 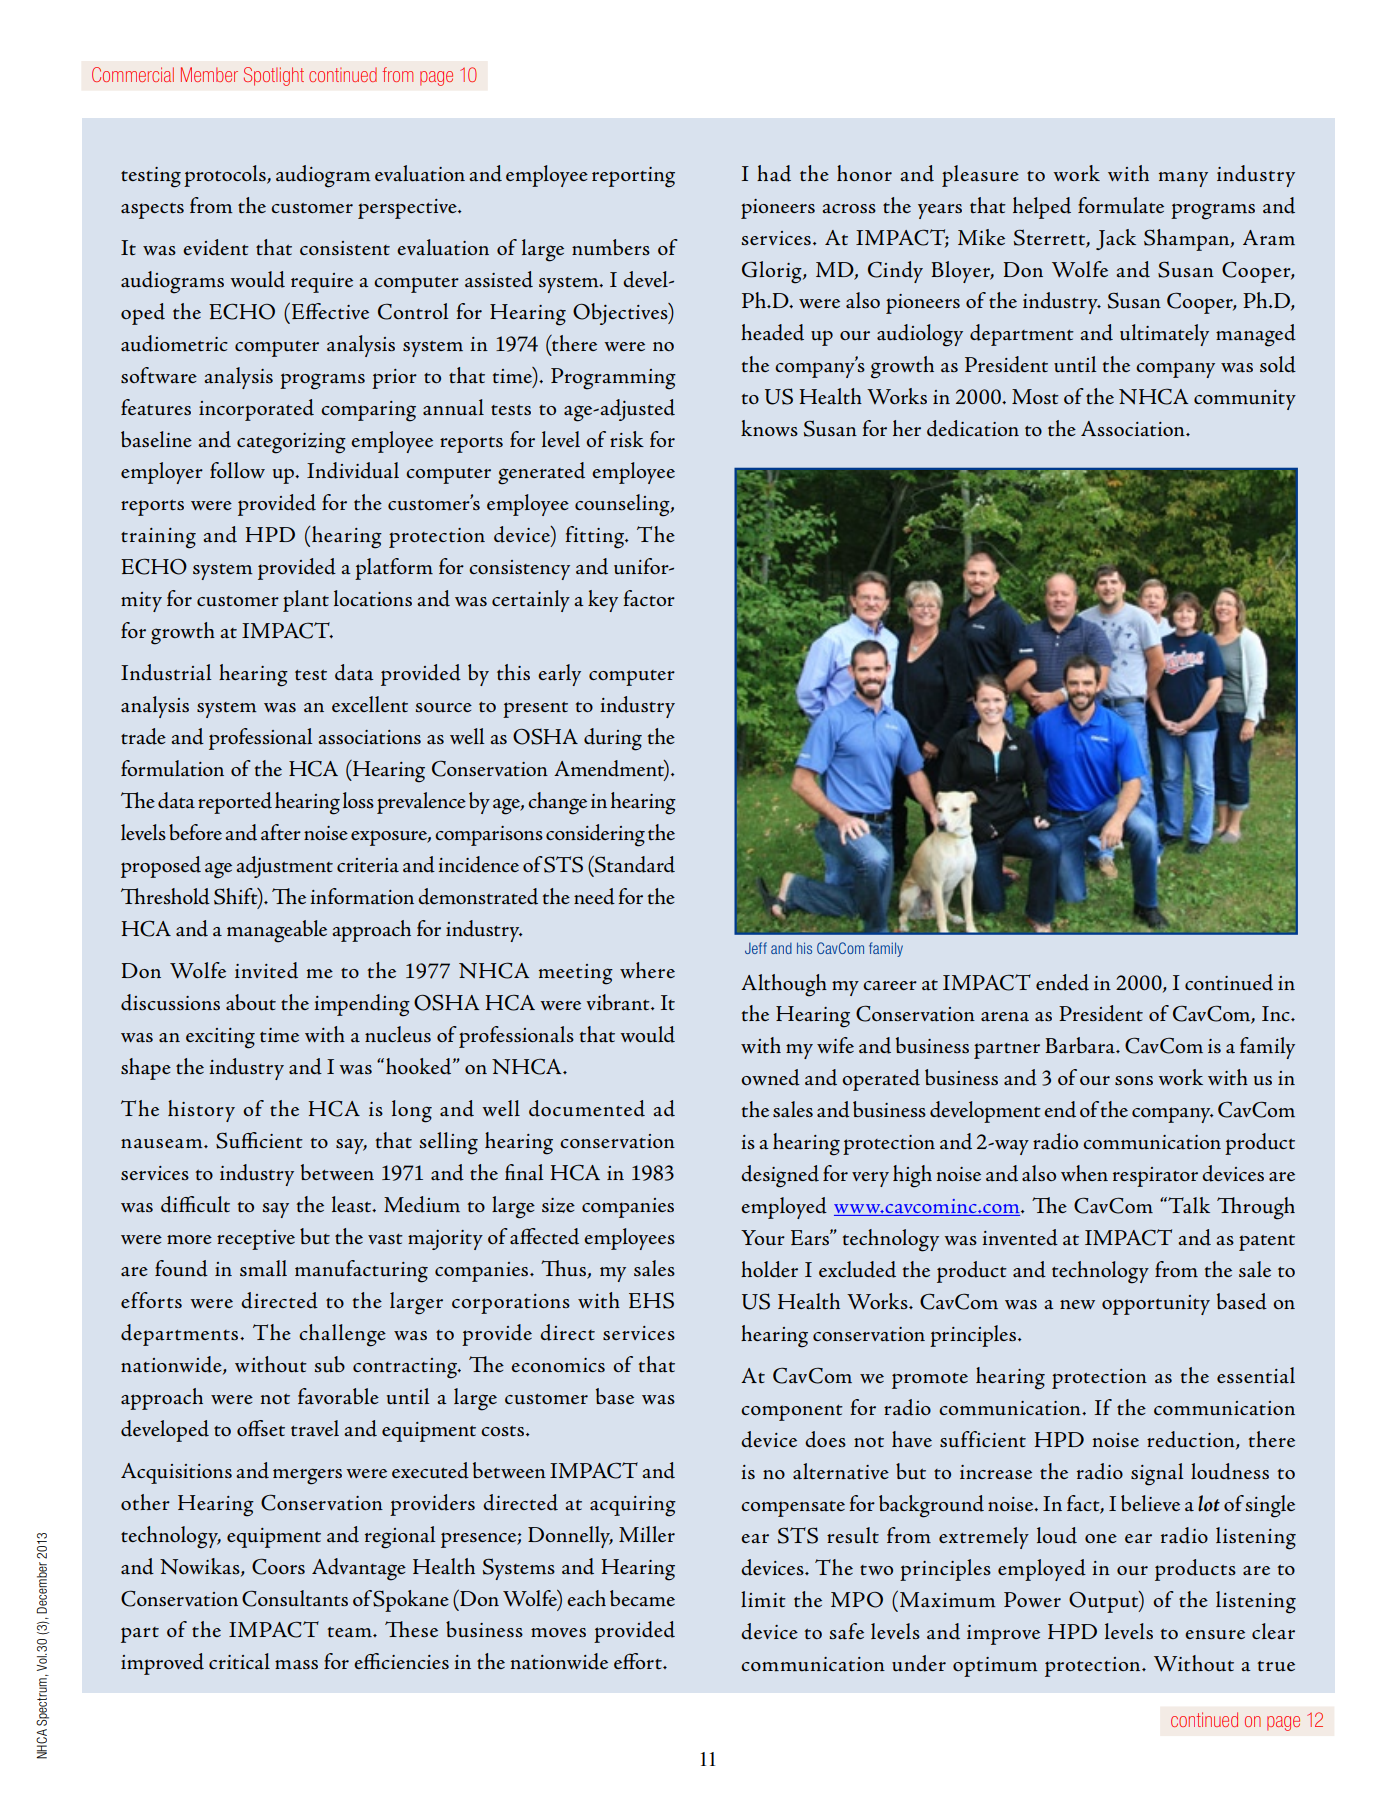 I want to click on excellent, so click(x=370, y=704).
